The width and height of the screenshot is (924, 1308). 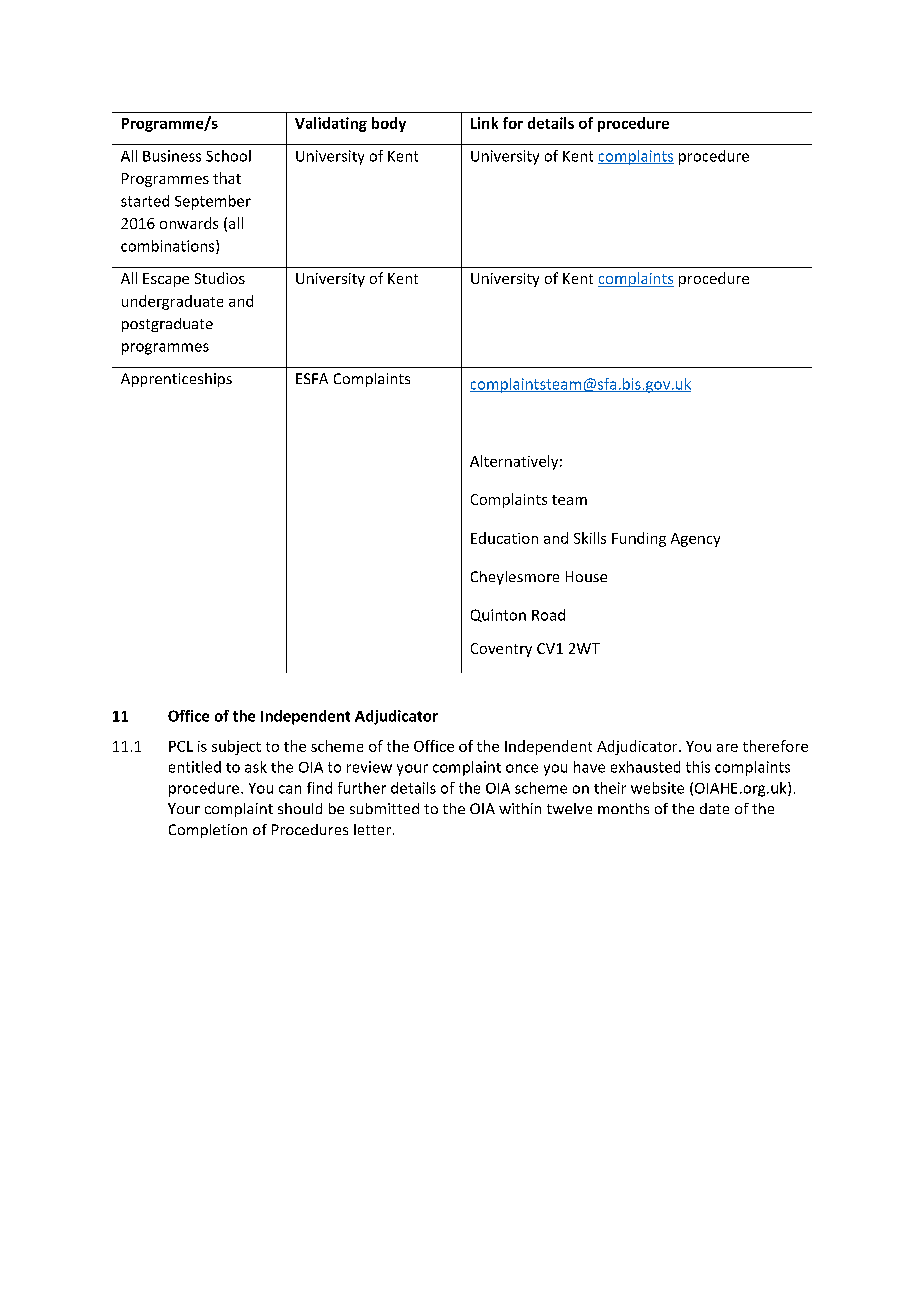 What do you see at coordinates (228, 156) in the screenshot?
I see `School` at bounding box center [228, 156].
